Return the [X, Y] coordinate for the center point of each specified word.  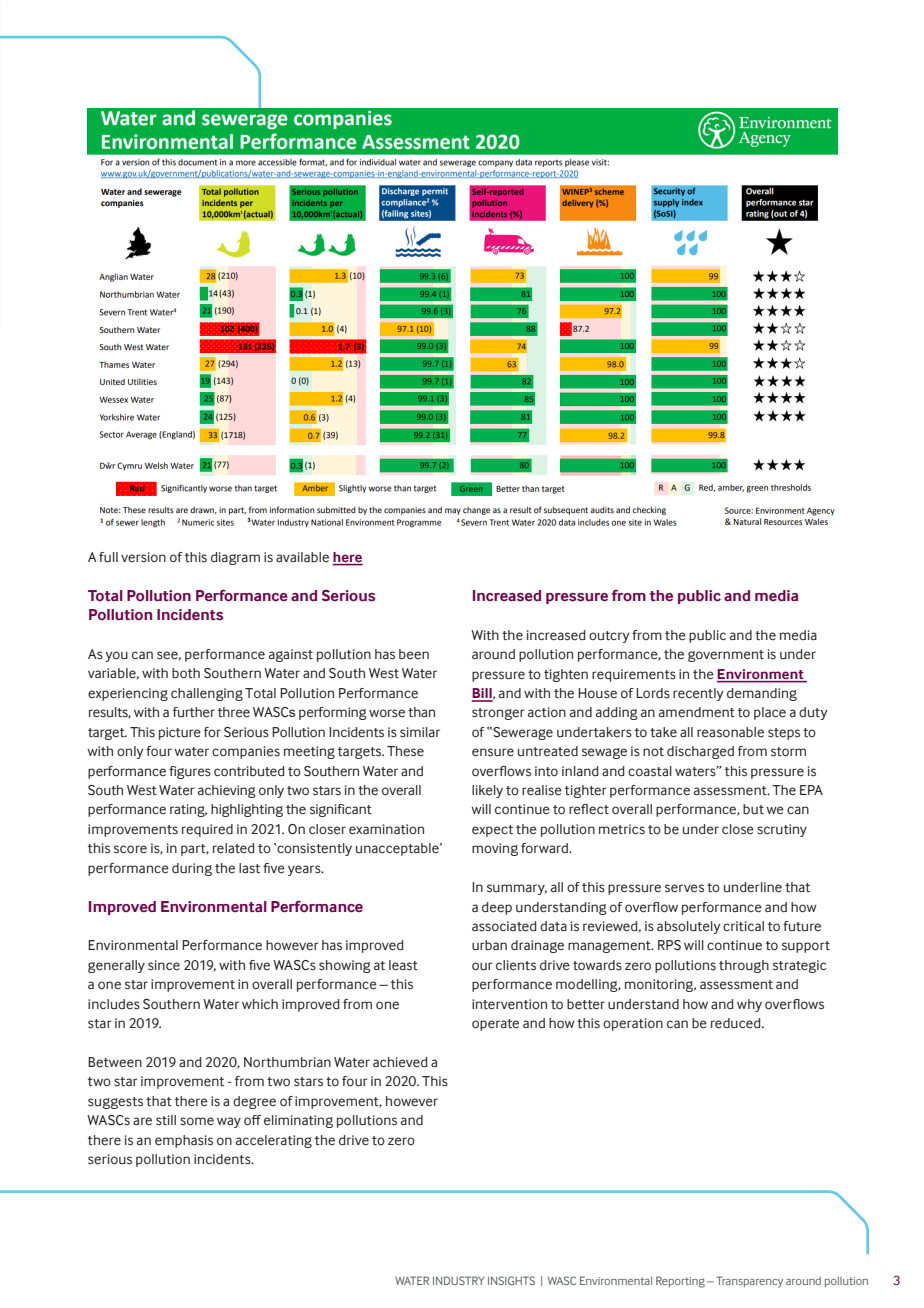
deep [497, 908]
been [414, 654]
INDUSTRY [458, 1280]
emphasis [184, 1141]
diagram [235, 558]
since [164, 965]
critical [743, 926]
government [726, 656]
